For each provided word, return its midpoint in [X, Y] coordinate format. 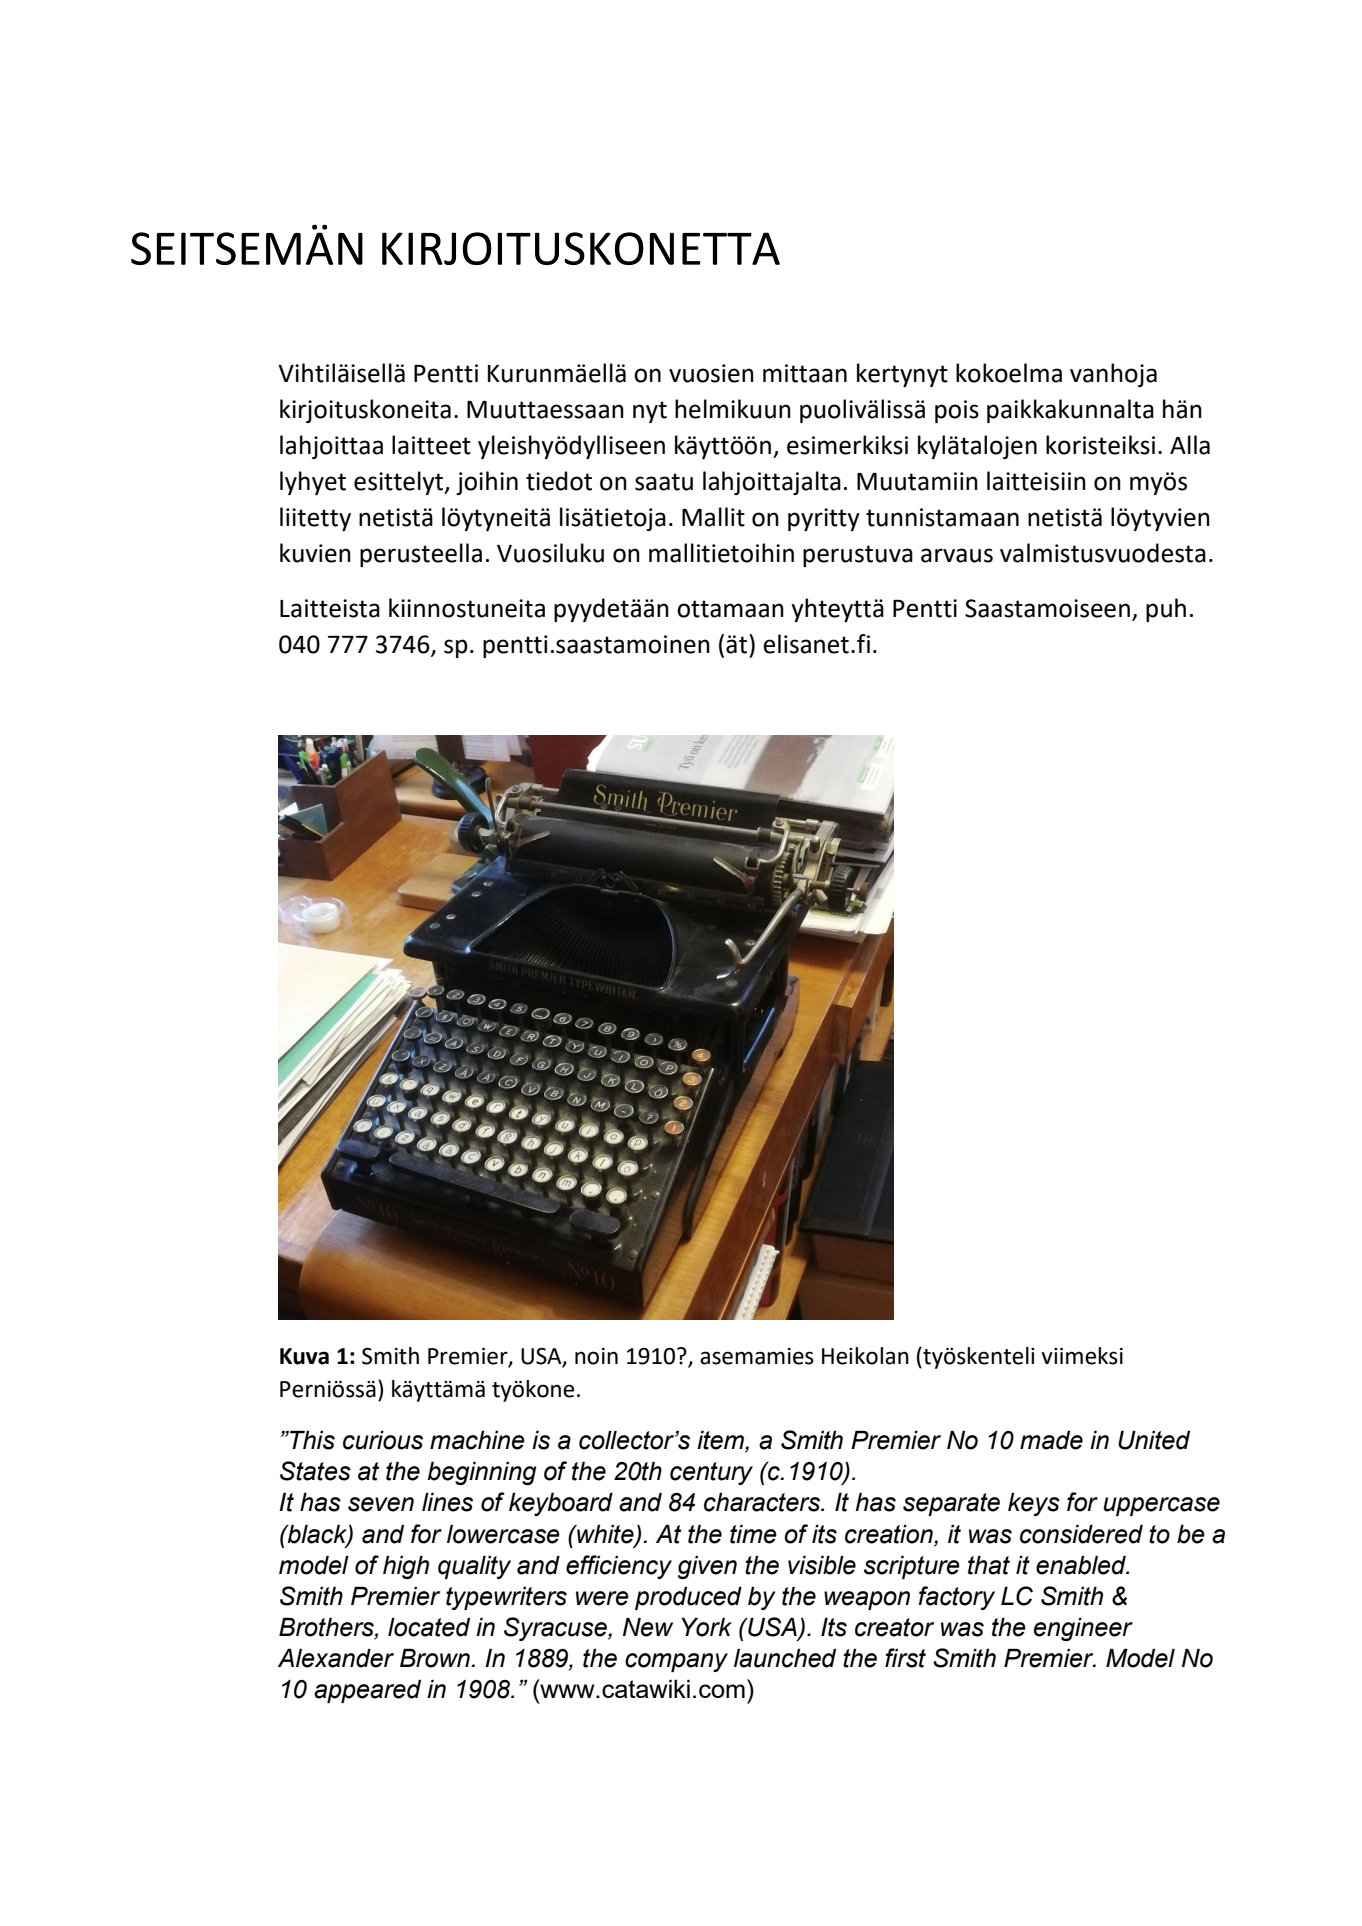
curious [383, 1440]
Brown [436, 1658]
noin [596, 1356]
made [1051, 1440]
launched [785, 1658]
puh [1166, 610]
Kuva [304, 1356]
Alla [1190, 445]
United [1154, 1440]
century [711, 1473]
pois [957, 411]
